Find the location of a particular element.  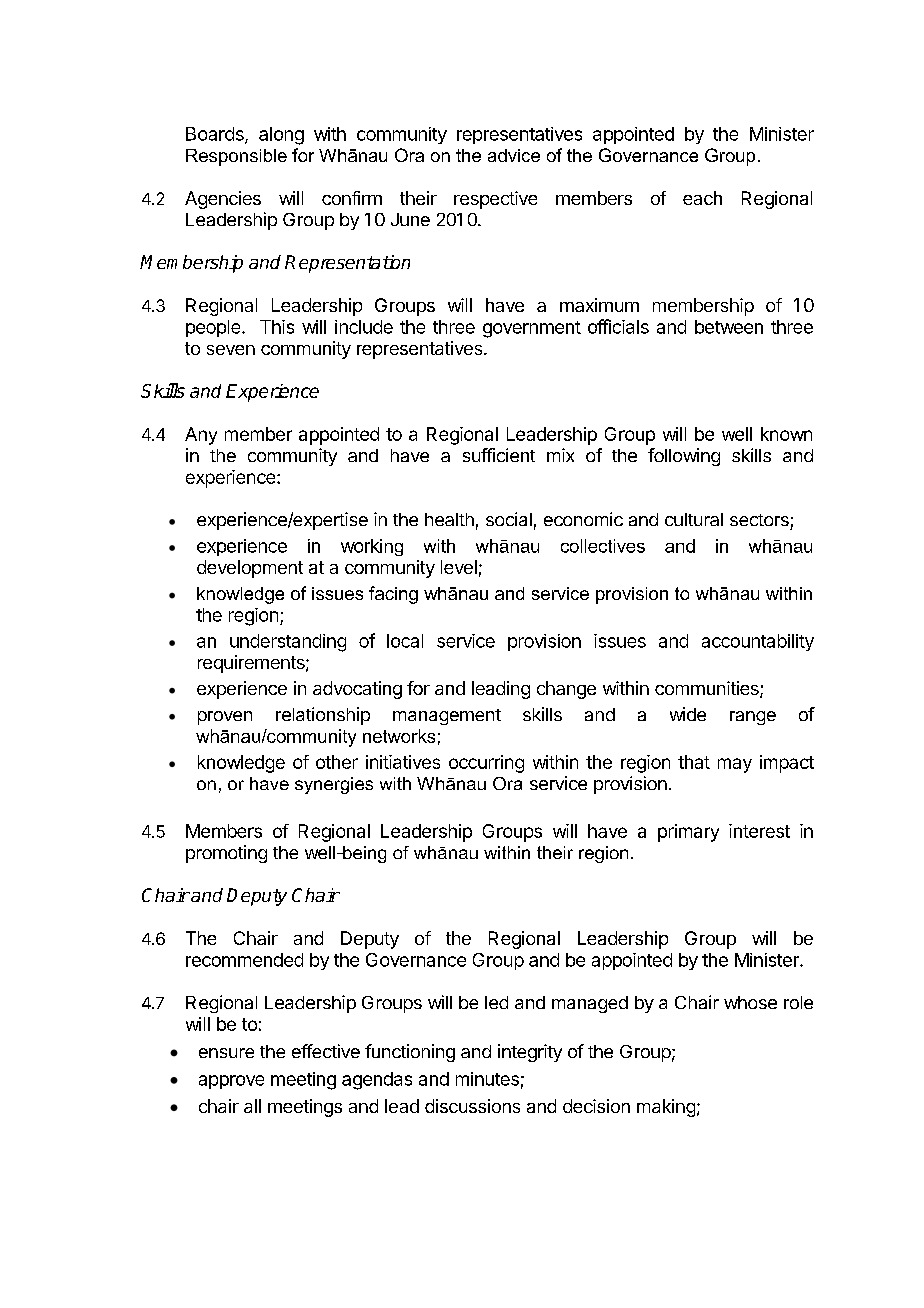

making is located at coordinates (666, 1108).
